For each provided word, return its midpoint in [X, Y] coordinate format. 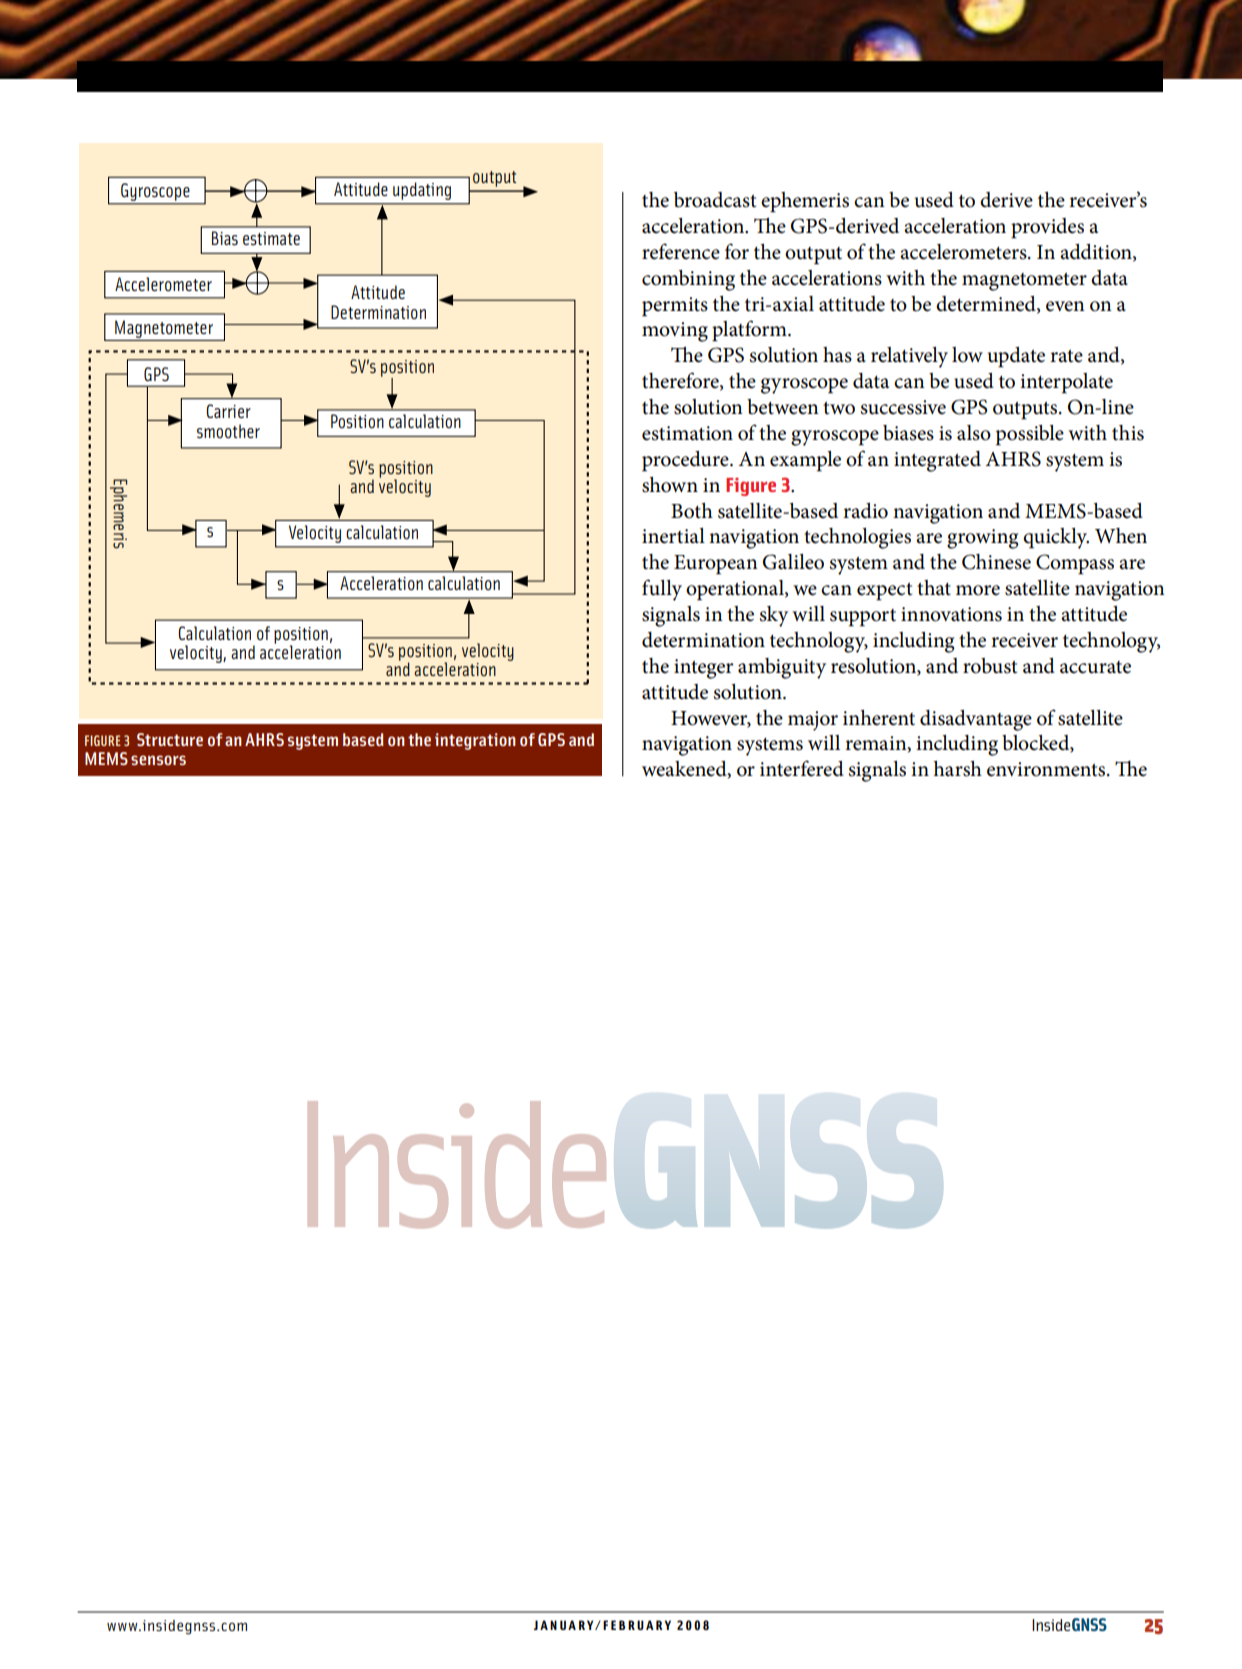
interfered [802, 768]
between [783, 407]
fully [662, 590]
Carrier [228, 411]
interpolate [1066, 383]
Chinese [996, 562]
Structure [170, 739]
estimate [271, 238]
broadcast [715, 200]
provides [1047, 228]
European [716, 565]
